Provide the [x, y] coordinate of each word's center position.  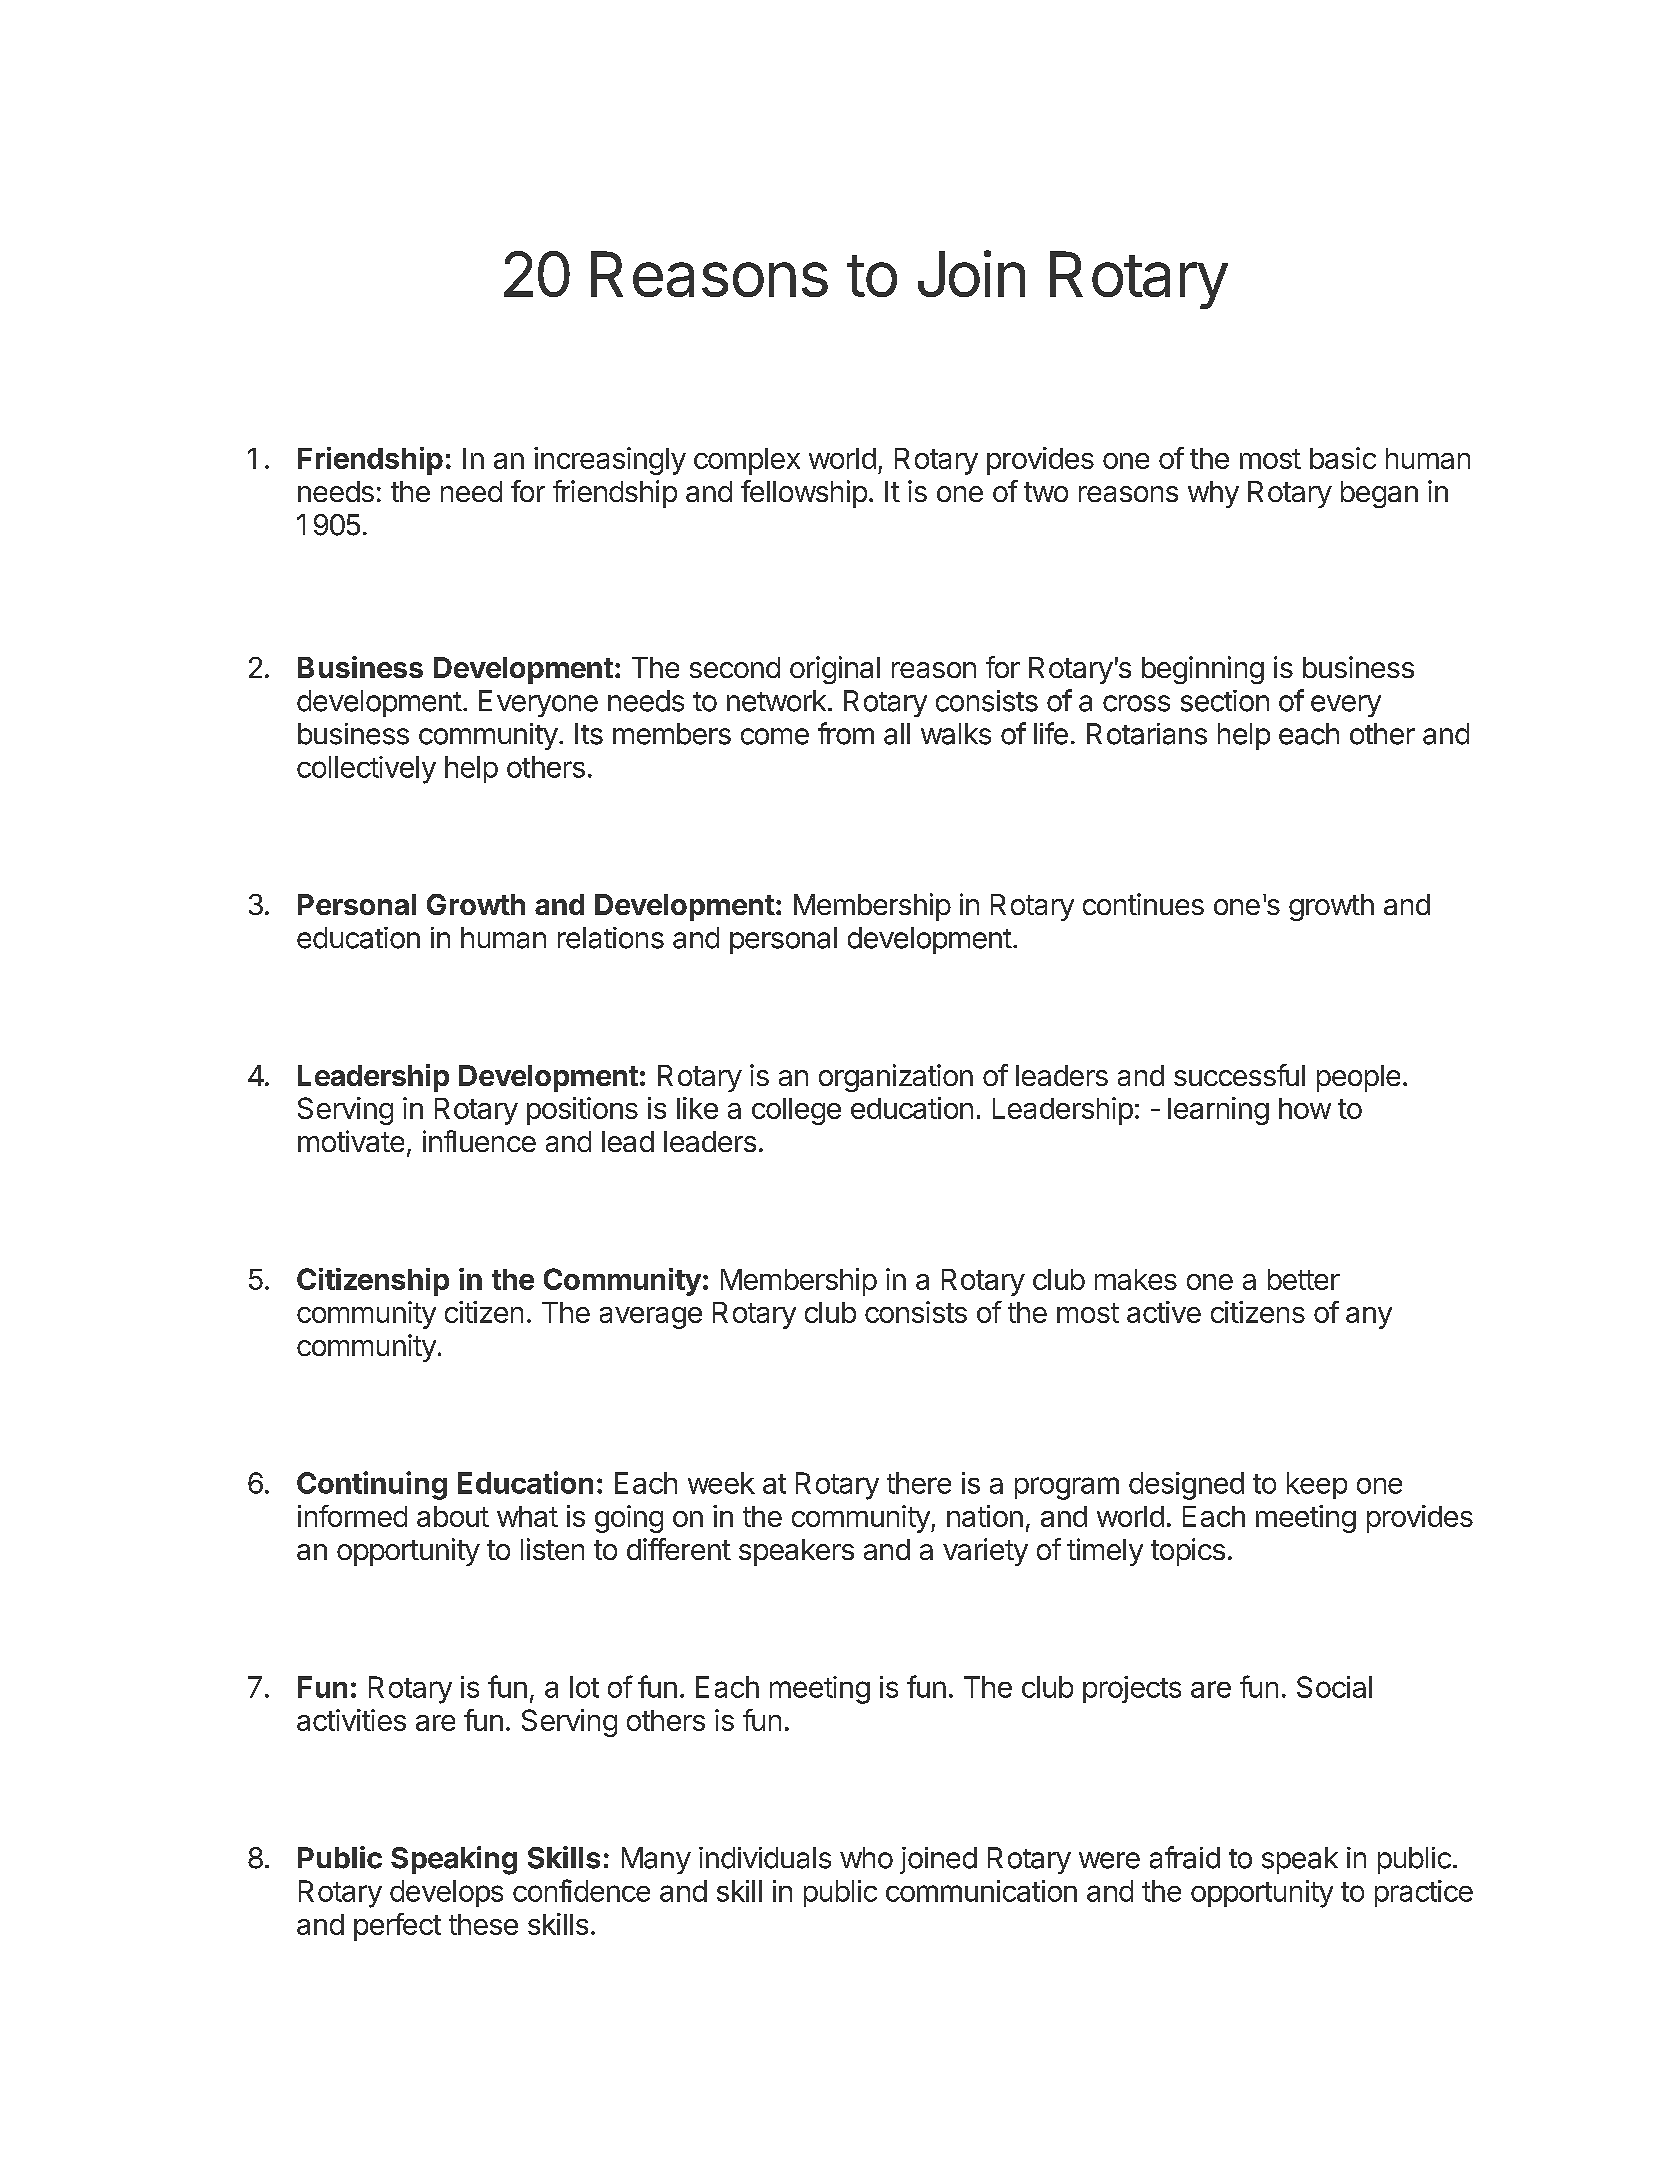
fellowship [804, 494]
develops [446, 1893]
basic [1343, 458]
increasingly [610, 461]
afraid [1185, 1857]
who [866, 1858]
